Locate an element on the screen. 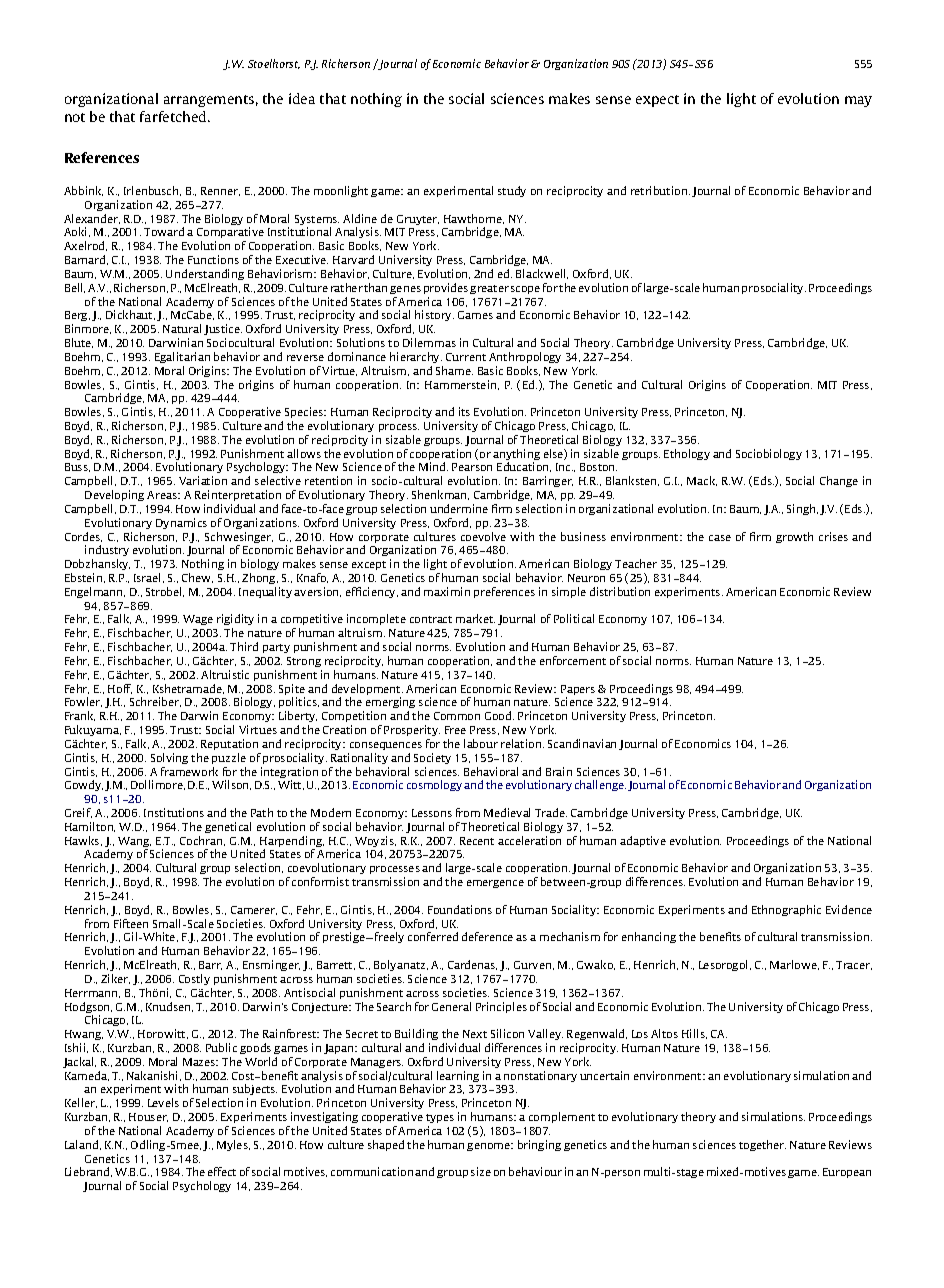  Wage is located at coordinates (198, 620).
